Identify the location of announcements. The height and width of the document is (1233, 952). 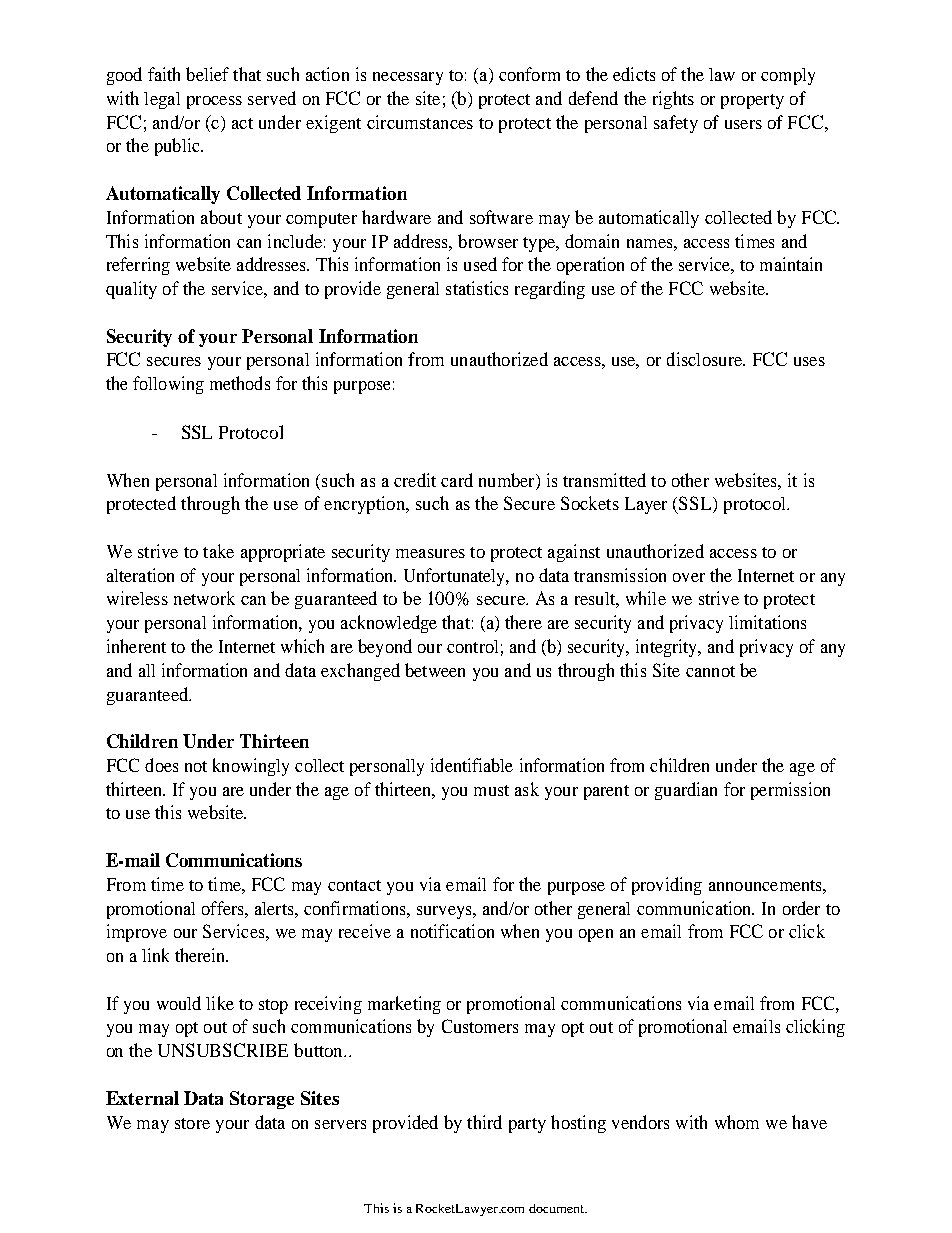
(766, 885).
